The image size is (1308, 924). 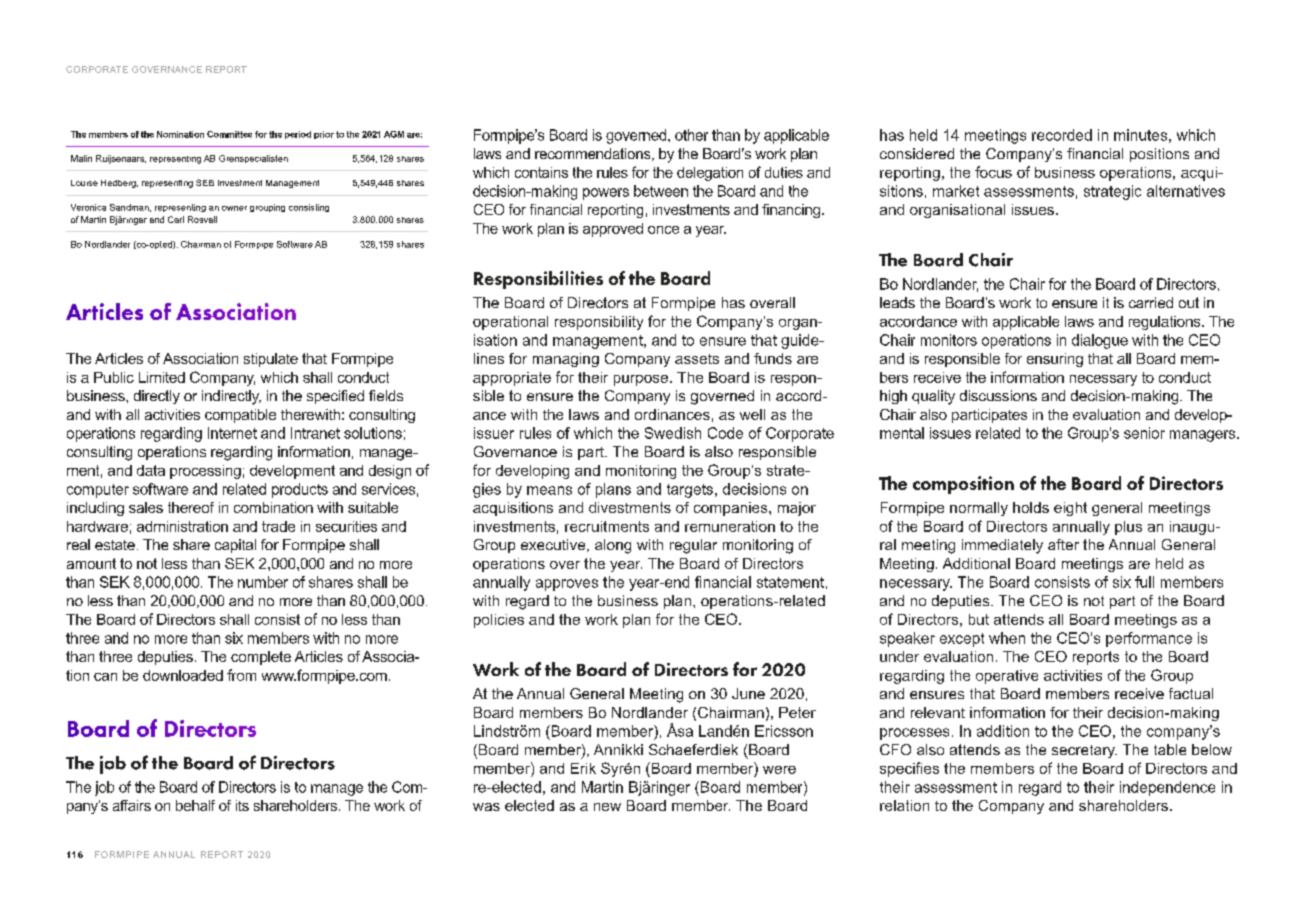 What do you see at coordinates (229, 134) in the page?
I see `Committee` at bounding box center [229, 134].
